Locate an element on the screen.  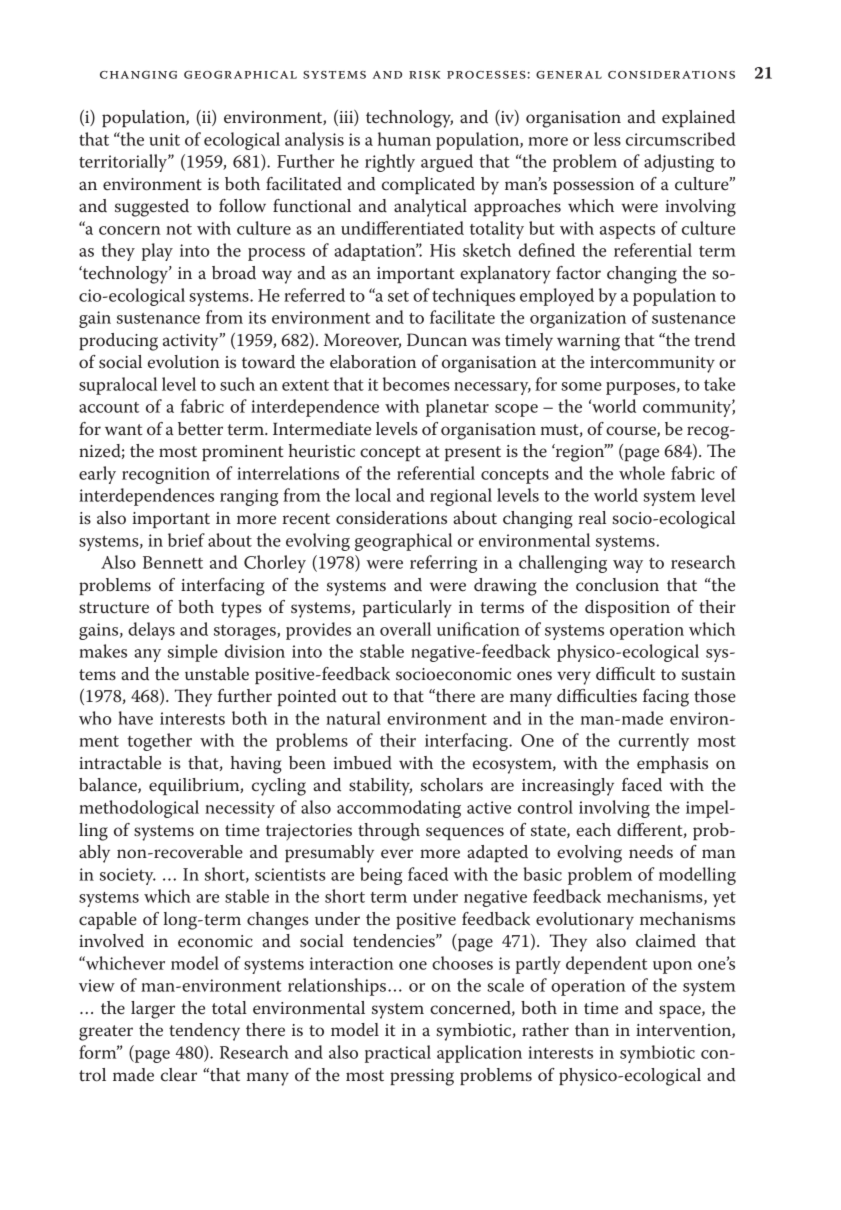
producing is located at coordinates (118, 342).
